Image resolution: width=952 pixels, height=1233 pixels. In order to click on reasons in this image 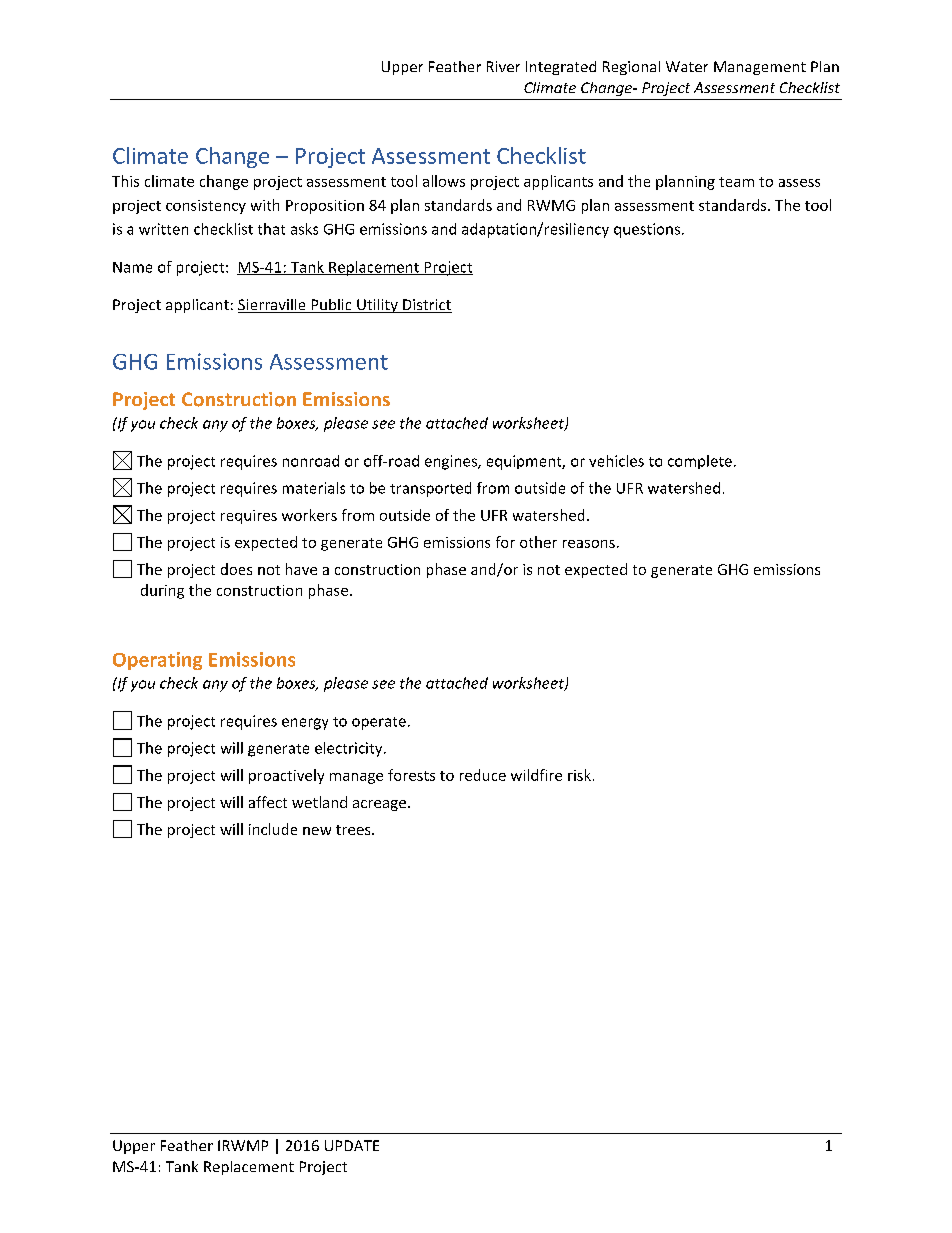, I will do `click(589, 544)`.
